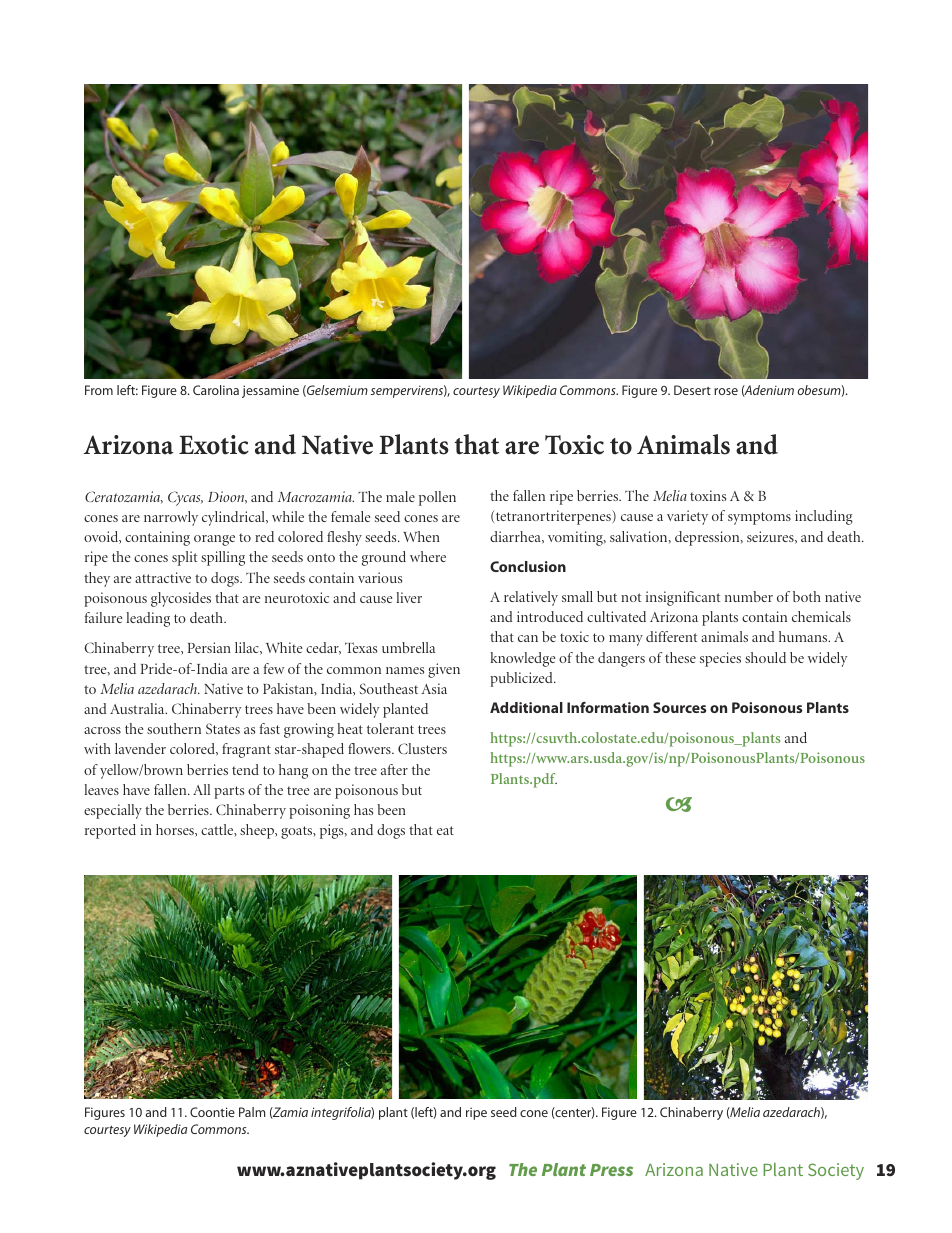 The image size is (952, 1233). Describe the element at coordinates (363, 809) in the document. I see `has` at that location.
